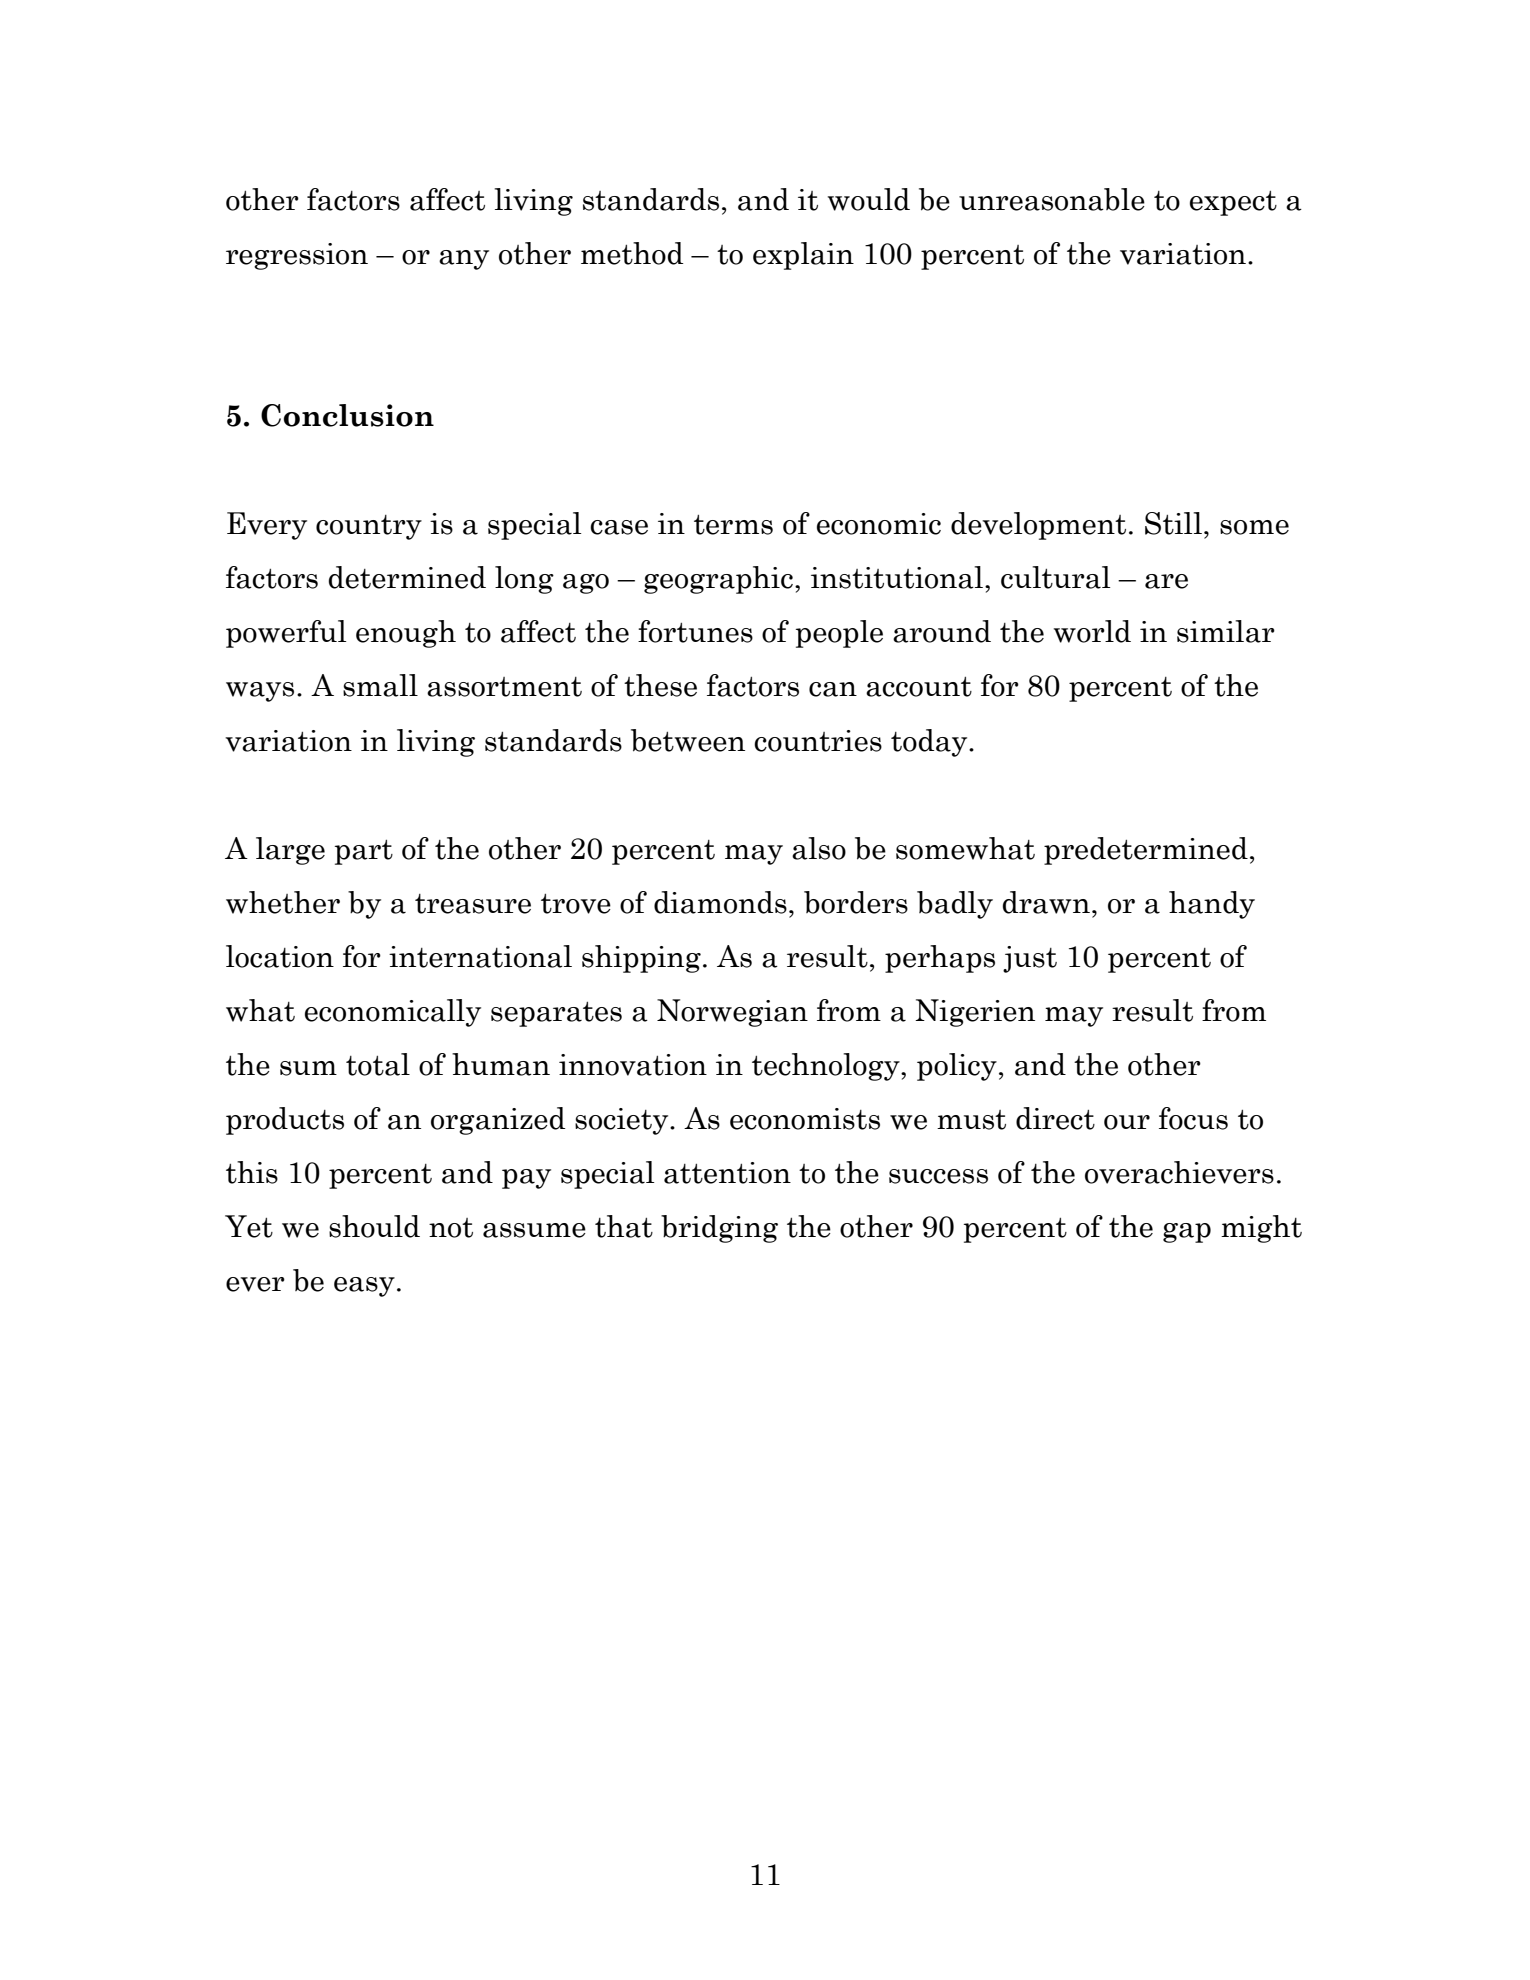 Image resolution: width=1530 pixels, height=1980 pixels. What do you see at coordinates (1212, 905) in the screenshot?
I see `handy` at bounding box center [1212, 905].
